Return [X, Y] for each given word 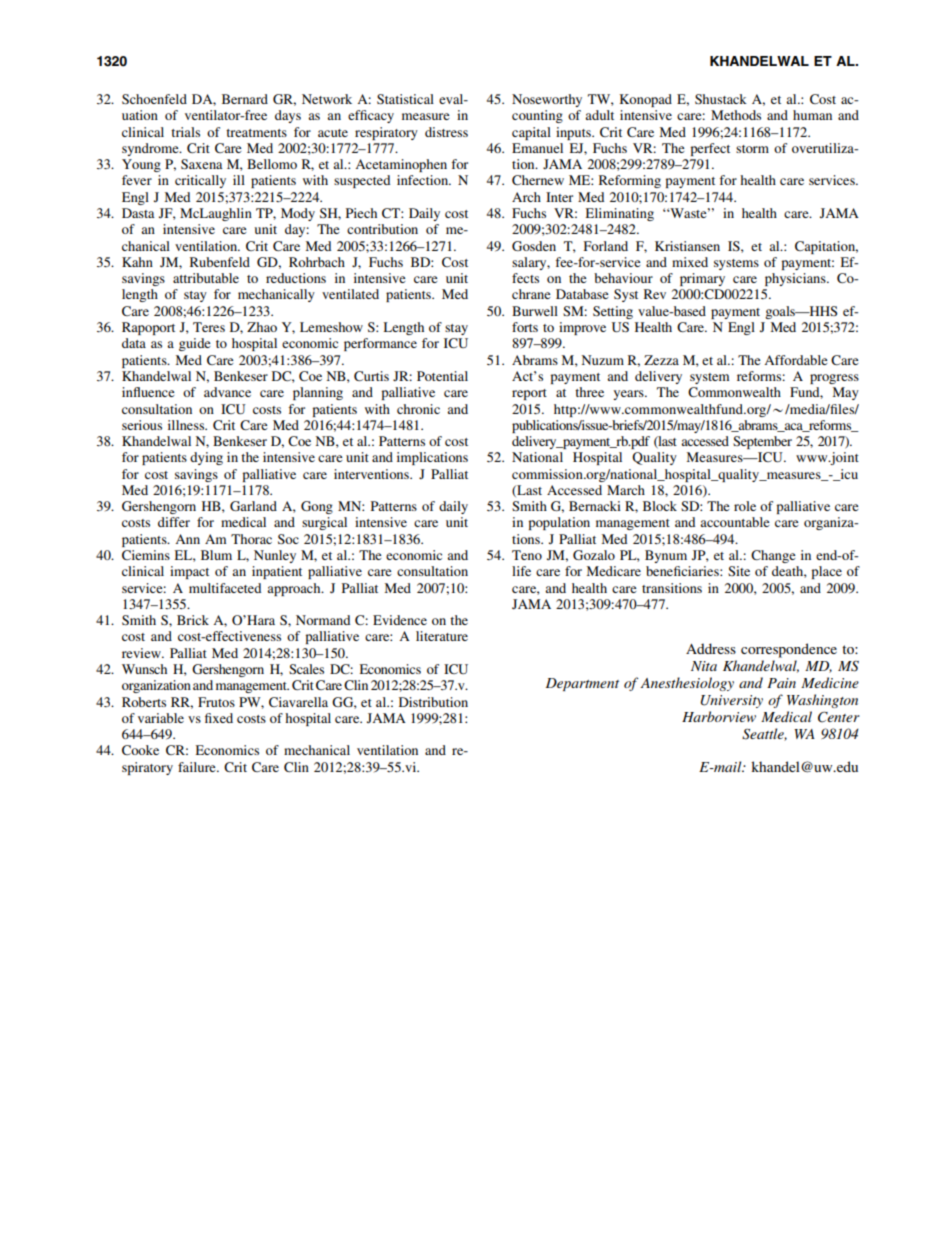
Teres [209, 327]
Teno [527, 555]
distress [446, 132]
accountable [735, 522]
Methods [736, 115]
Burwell [535, 311]
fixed [219, 718]
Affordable [796, 360]
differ [174, 522]
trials [185, 132]
